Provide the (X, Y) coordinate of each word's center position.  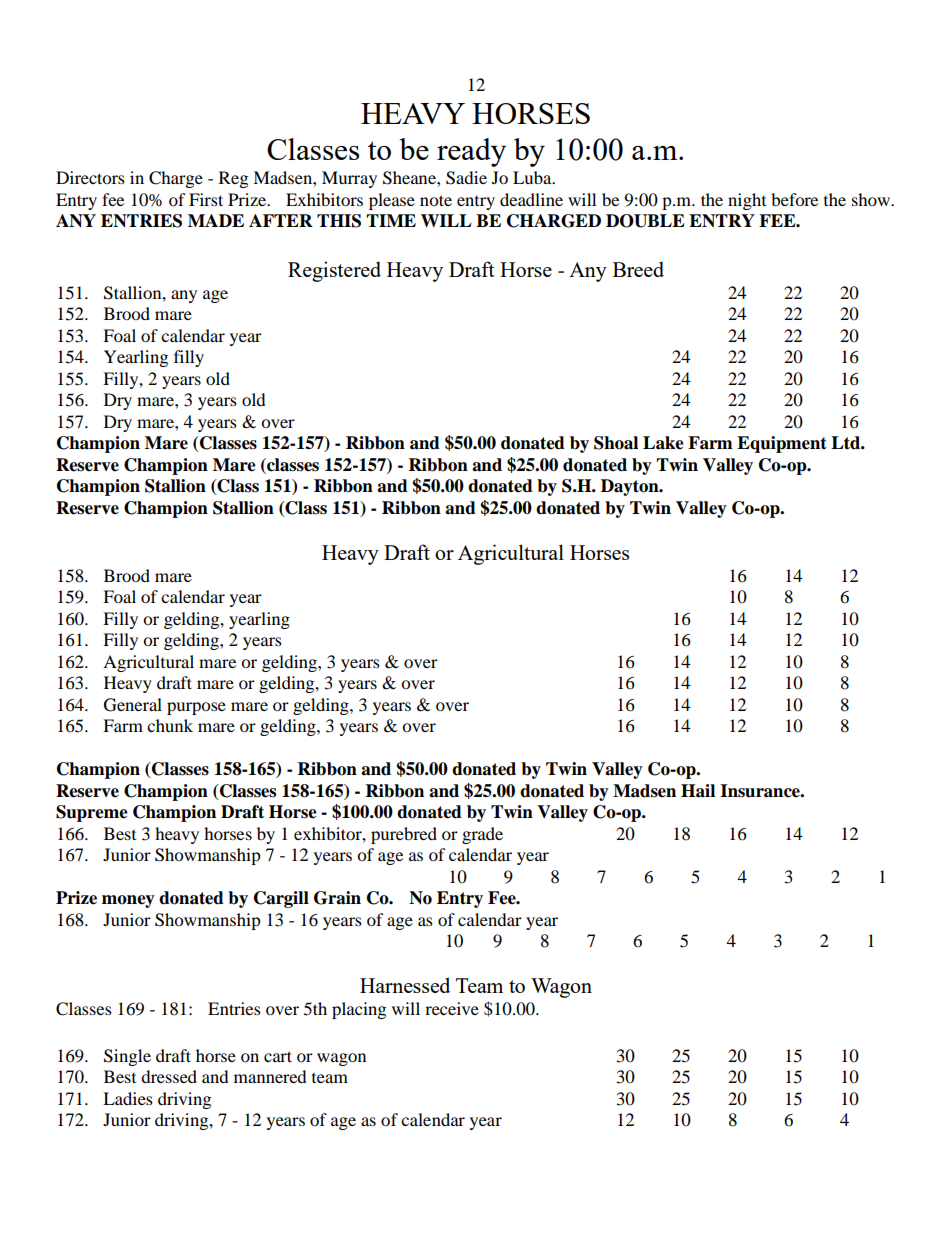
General (133, 705)
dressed (169, 1076)
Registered (334, 271)
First (206, 199)
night (747, 201)
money (128, 901)
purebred (404, 835)
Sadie (466, 178)
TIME (391, 220)
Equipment (782, 444)
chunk (170, 725)
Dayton (631, 487)
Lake (663, 443)
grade (482, 835)
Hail (698, 791)
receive (452, 1008)
